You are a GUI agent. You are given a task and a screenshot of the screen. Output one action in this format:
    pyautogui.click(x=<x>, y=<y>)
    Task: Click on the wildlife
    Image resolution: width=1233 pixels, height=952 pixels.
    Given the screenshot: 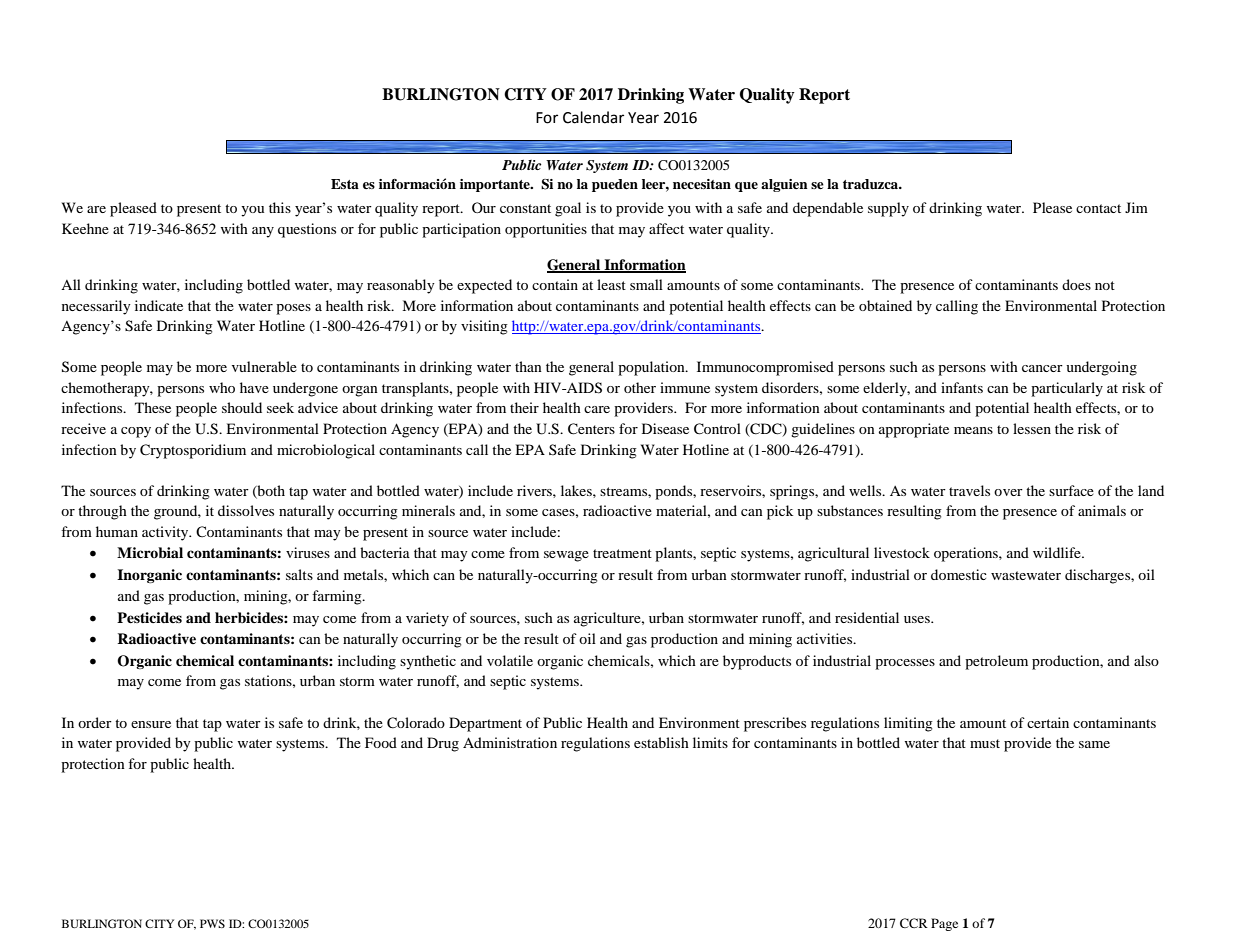 What is the action you would take?
    pyautogui.click(x=1058, y=552)
